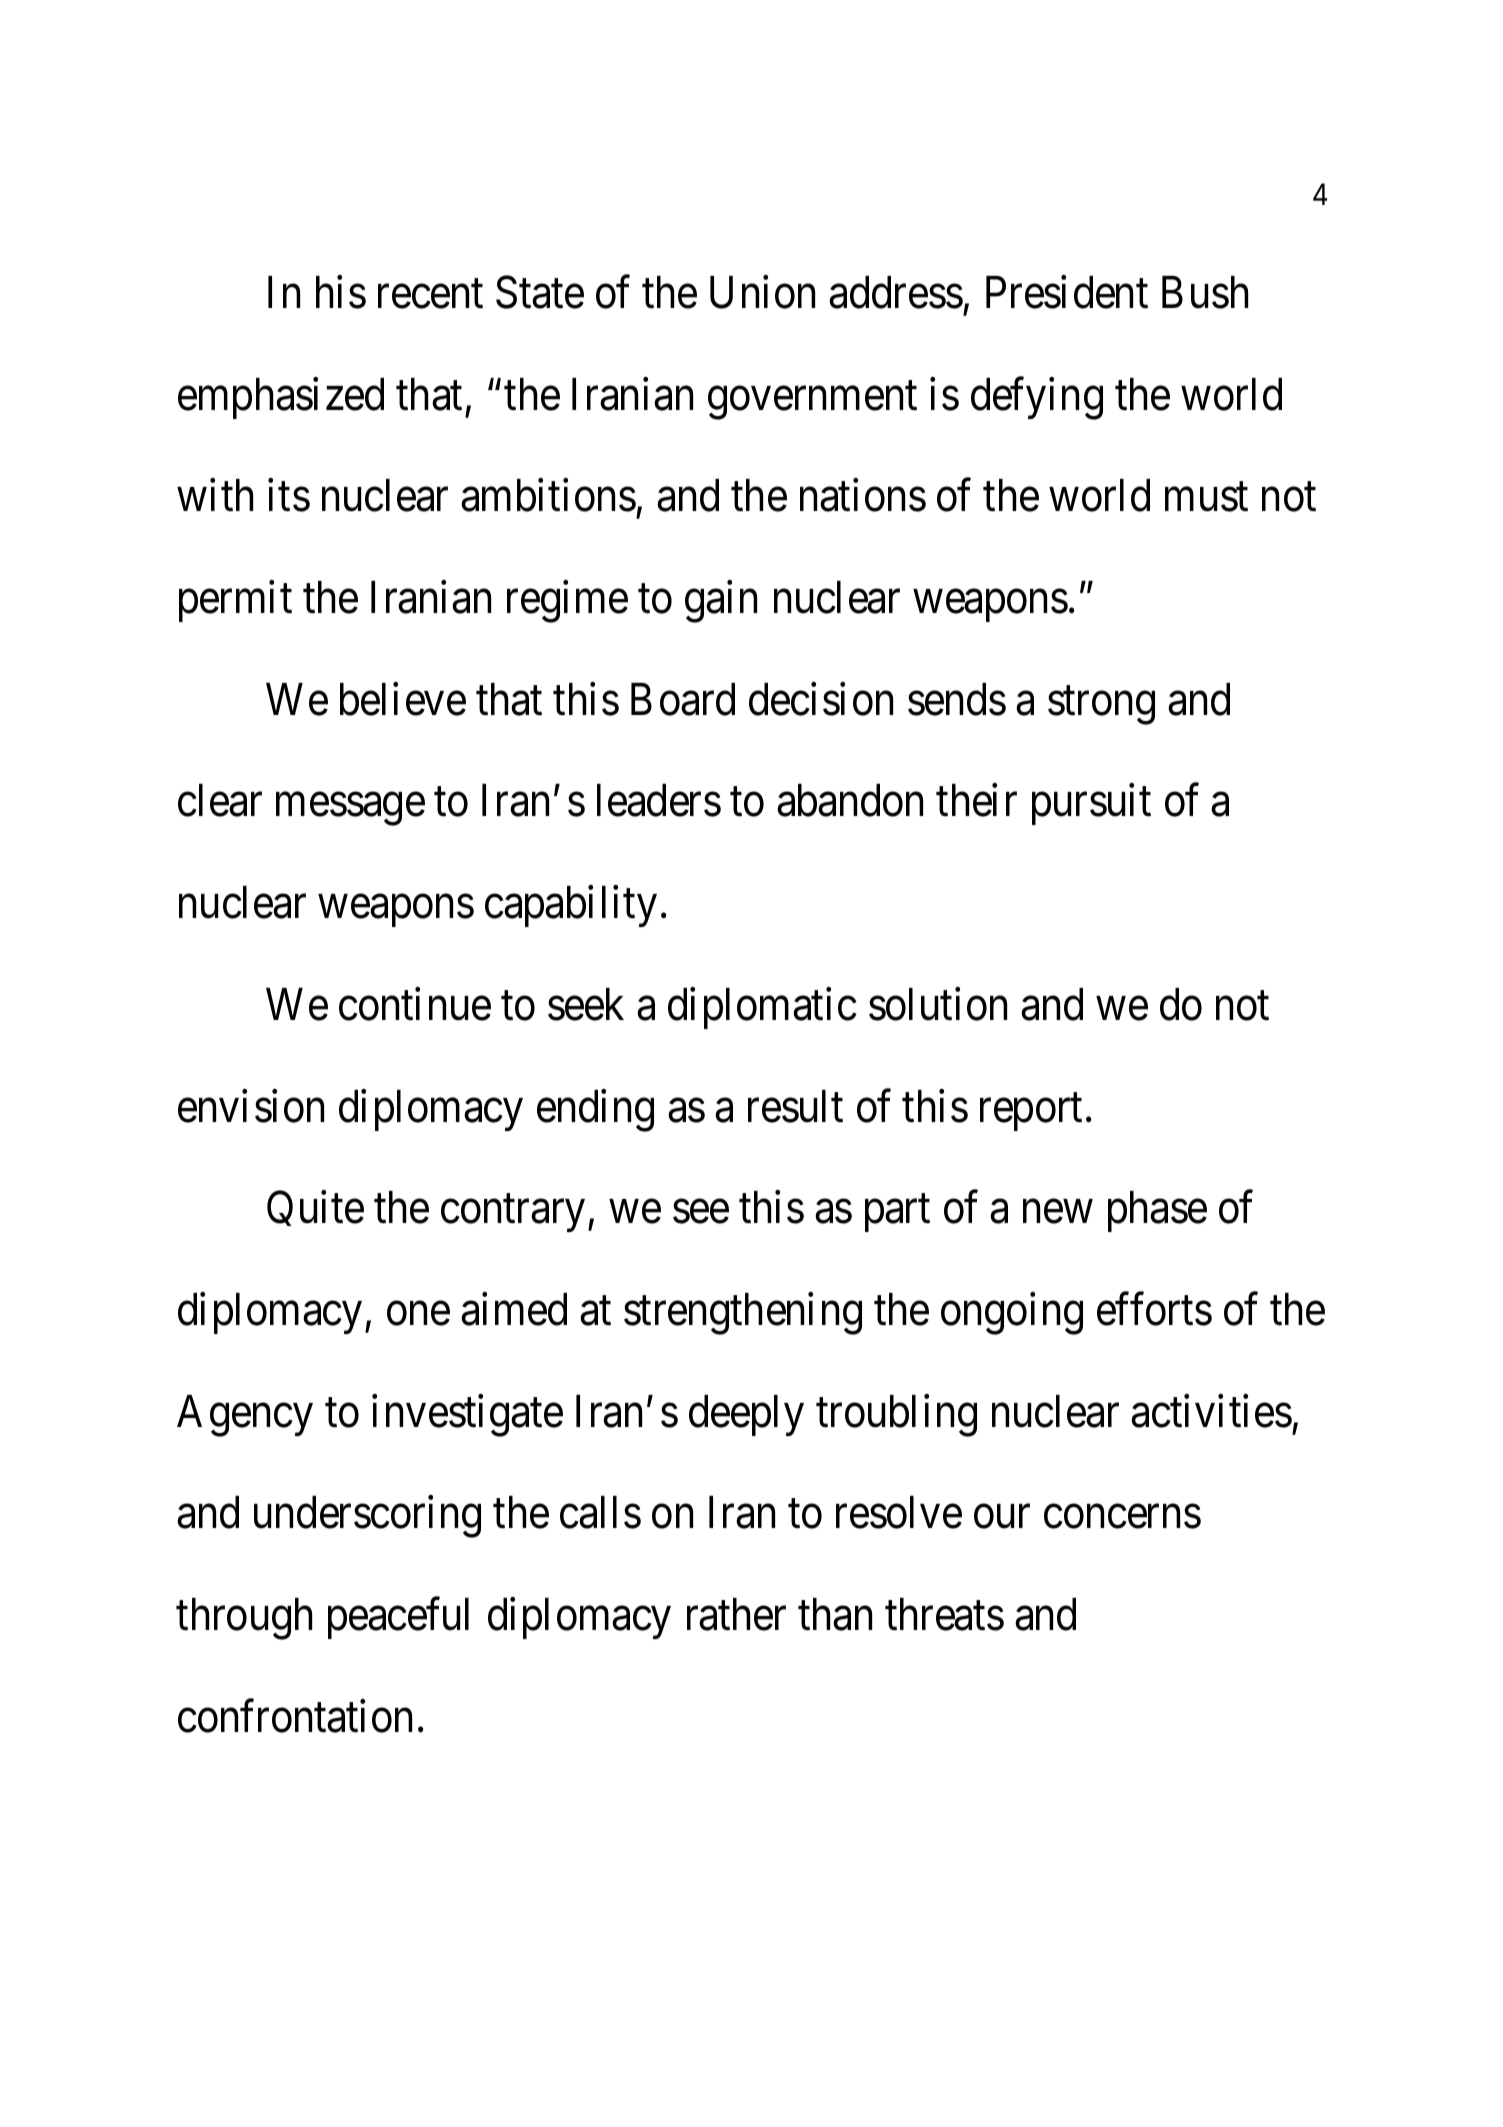 Image resolution: width=1503 pixels, height=2127 pixels. What do you see at coordinates (415, 1004) in the image?
I see `continue` at bounding box center [415, 1004].
